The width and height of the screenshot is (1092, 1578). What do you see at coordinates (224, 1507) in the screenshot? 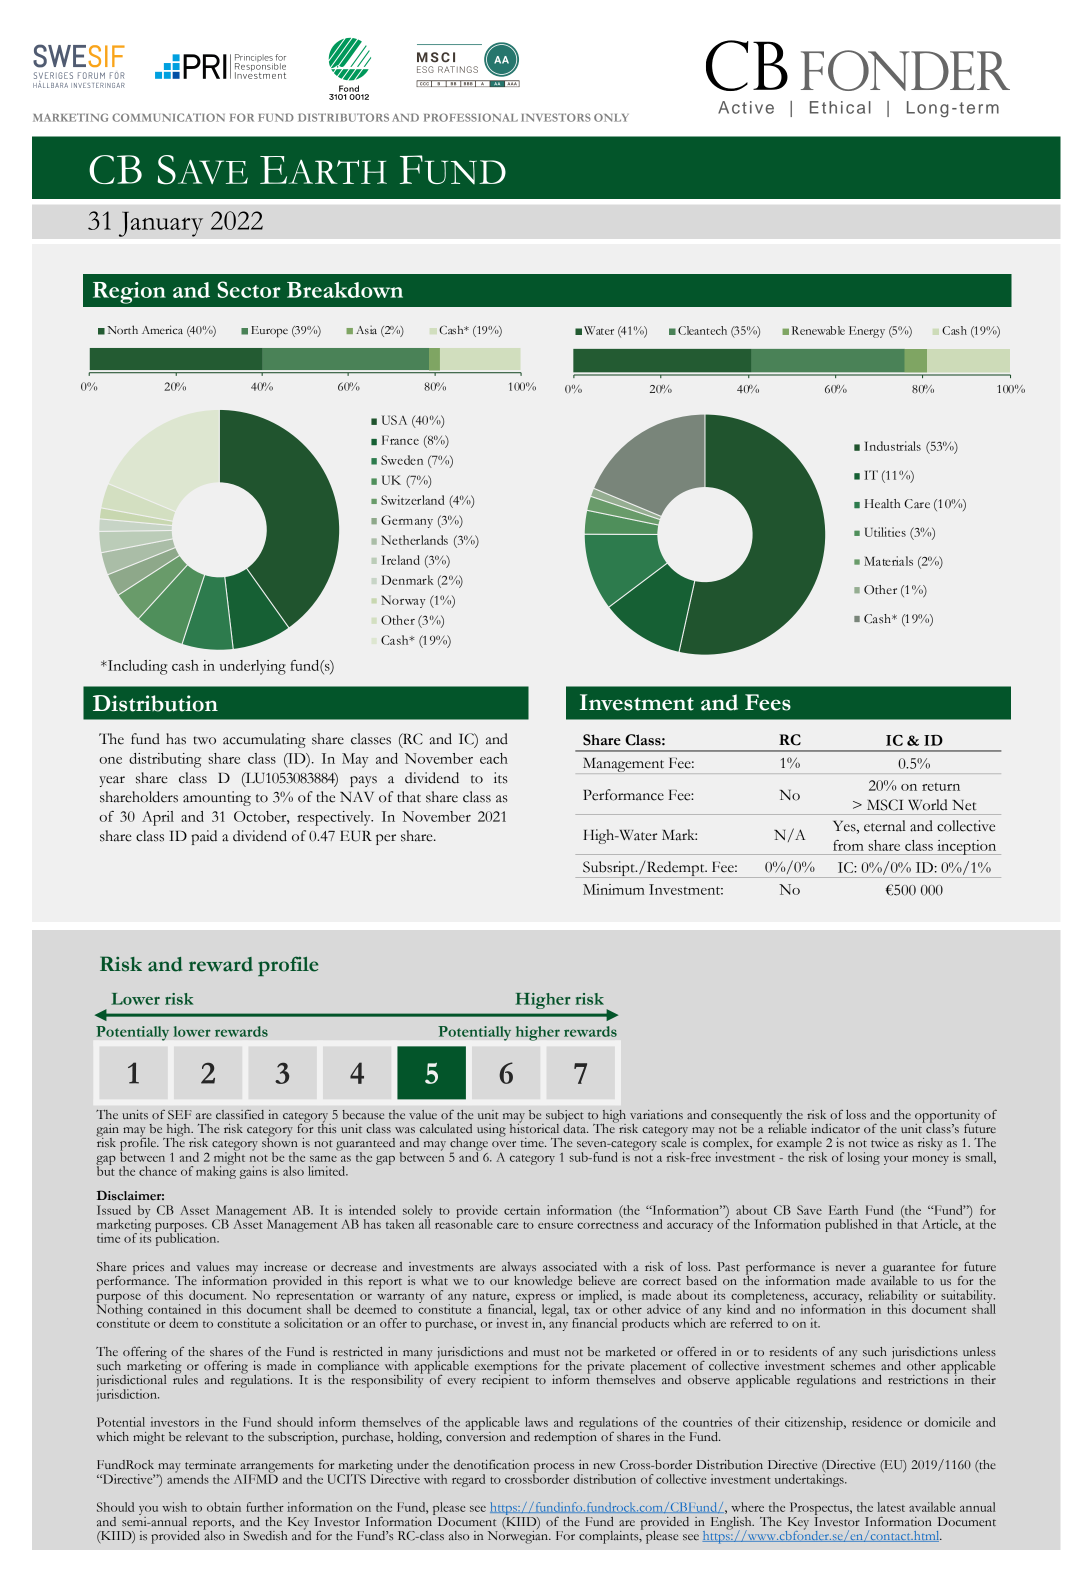
I see `obtain` at bounding box center [224, 1507].
